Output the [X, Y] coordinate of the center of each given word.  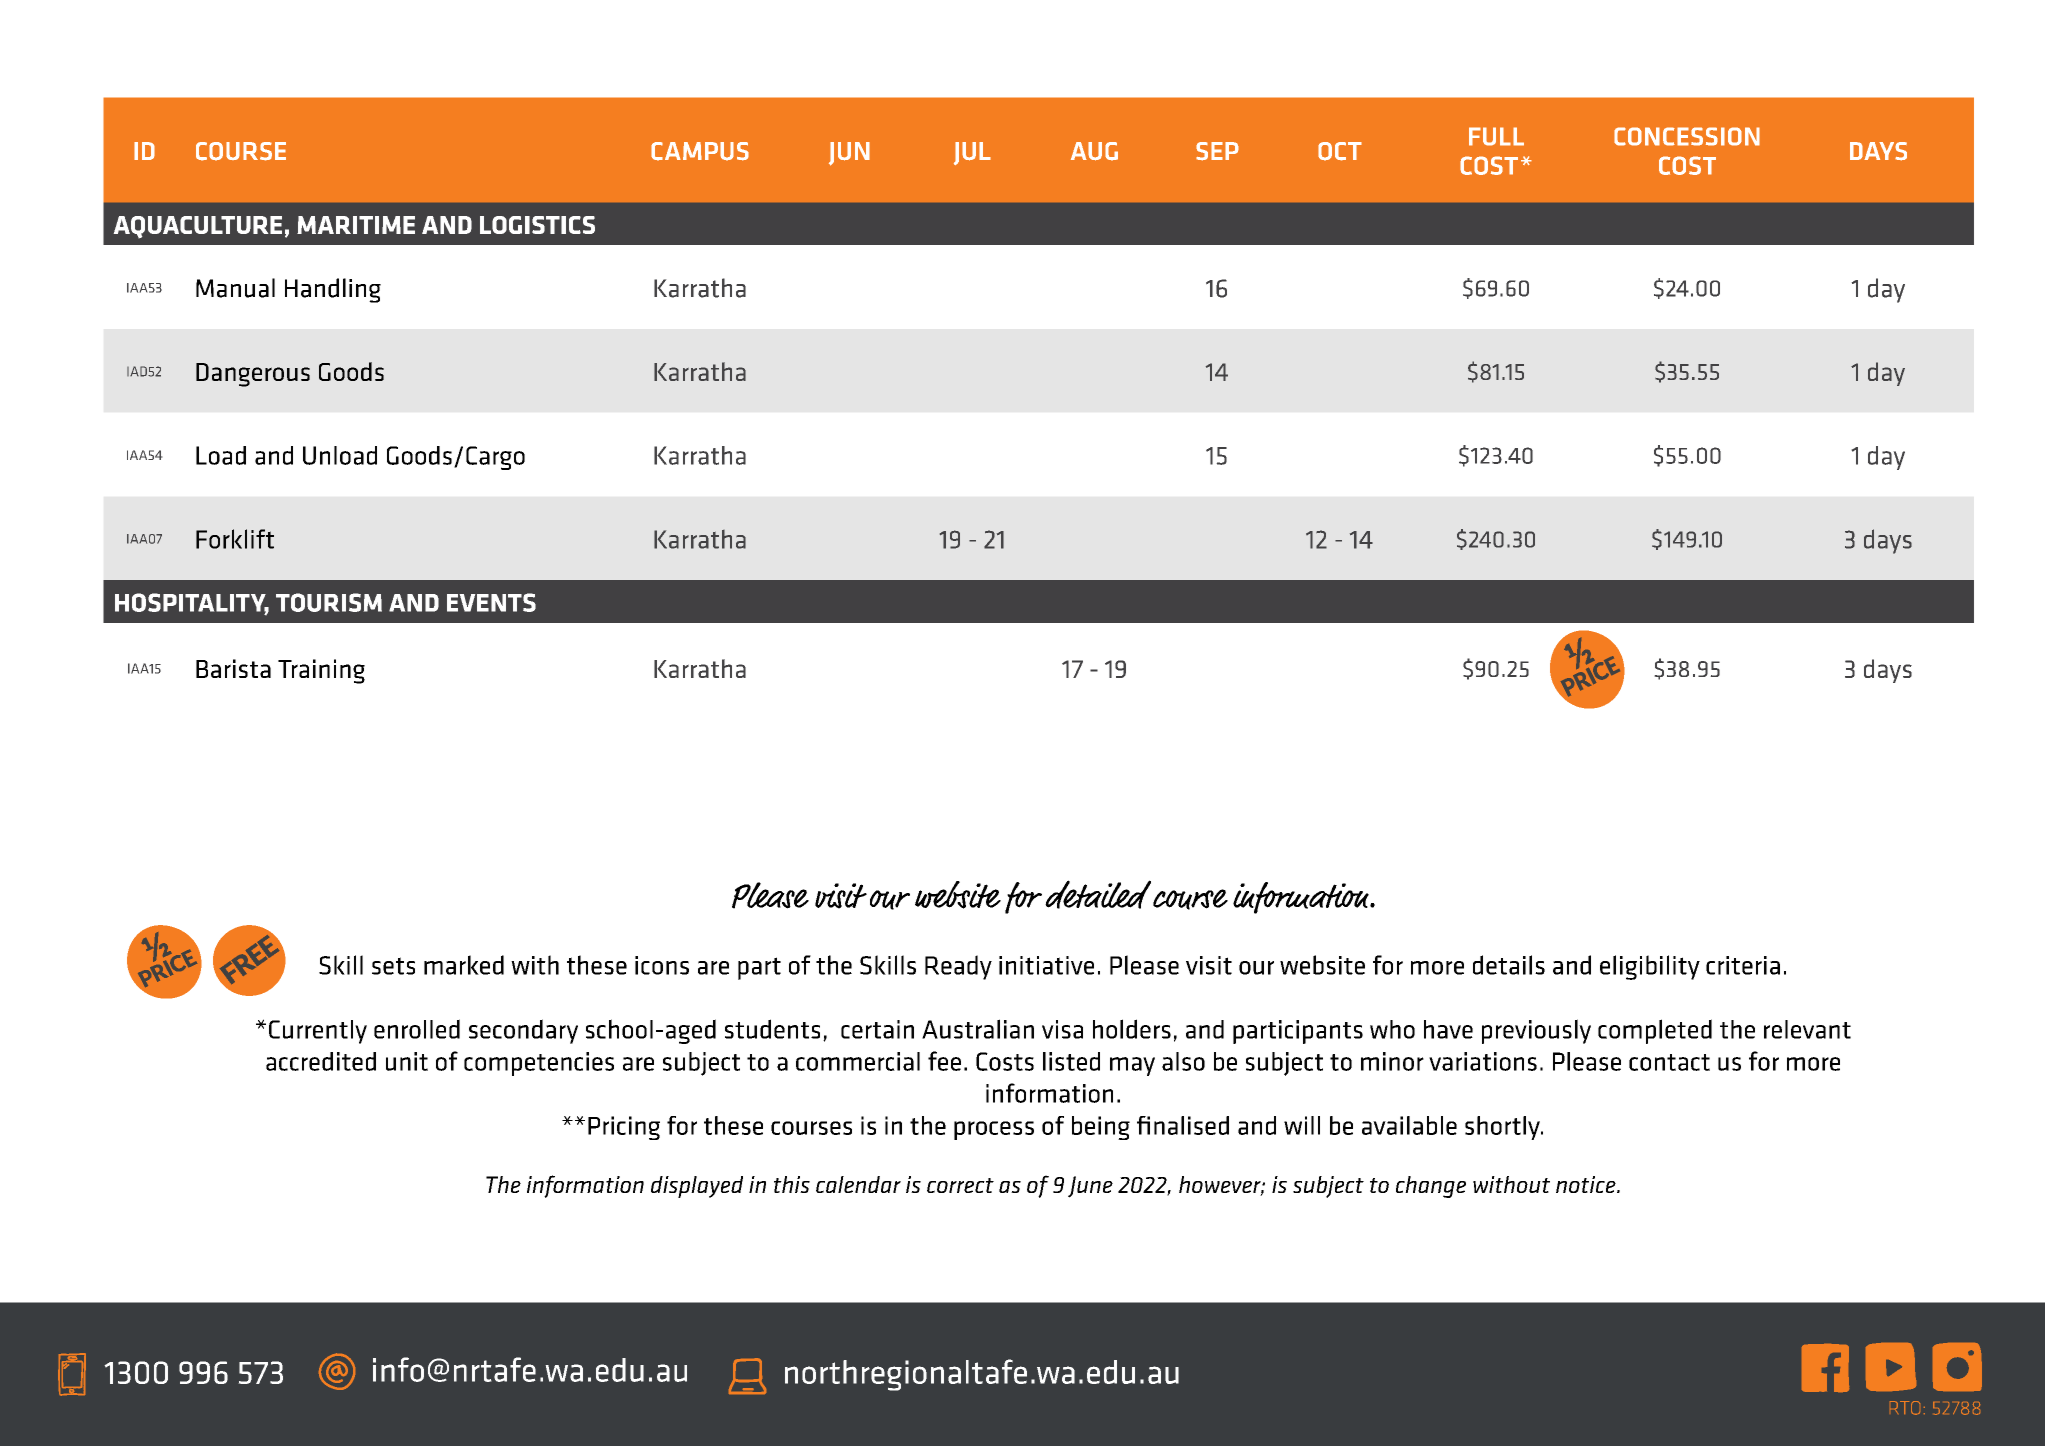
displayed [697, 1187]
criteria [1743, 965]
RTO [1905, 1408]
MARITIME [356, 225]
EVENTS [491, 602]
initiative [1046, 965]
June [1090, 1187]
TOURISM [329, 602]
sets [393, 966]
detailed [1098, 894]
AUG [1094, 151]
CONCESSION [1687, 136]
